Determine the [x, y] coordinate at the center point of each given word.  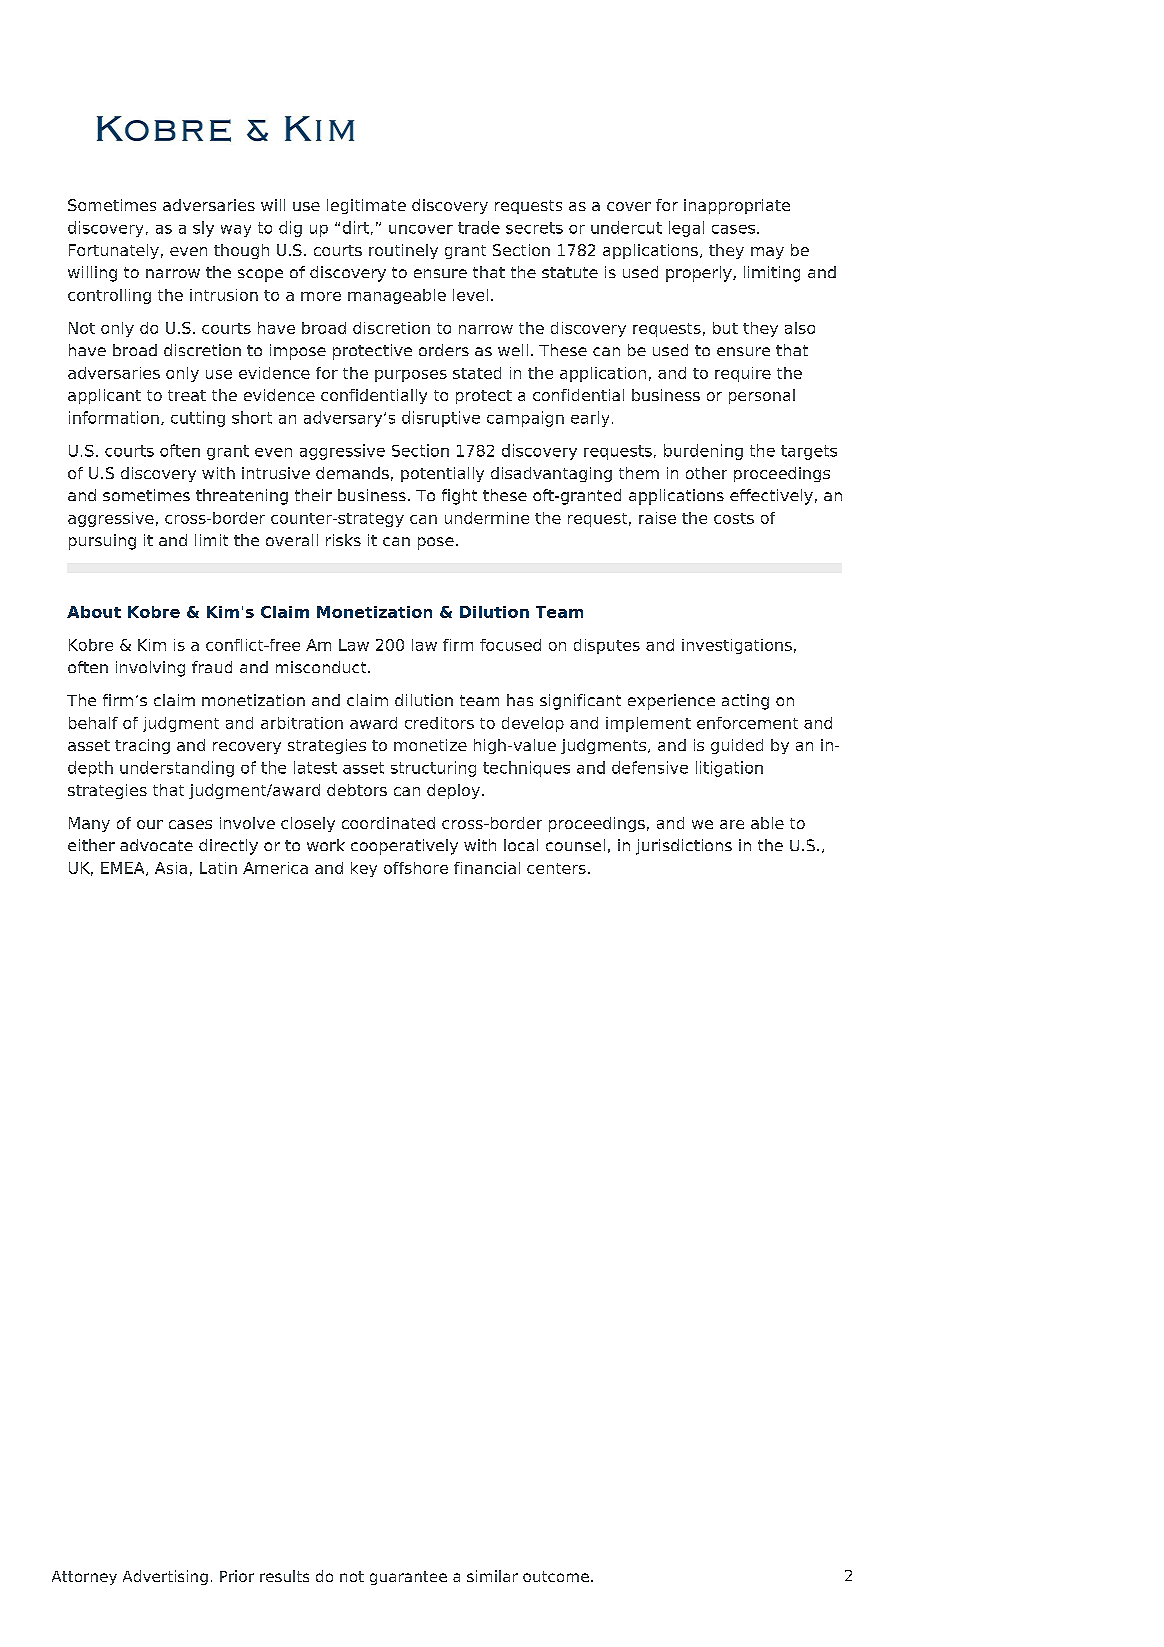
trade [479, 227]
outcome [556, 1576]
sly [203, 229]
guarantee [408, 1578]
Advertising [165, 1577]
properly [700, 274]
